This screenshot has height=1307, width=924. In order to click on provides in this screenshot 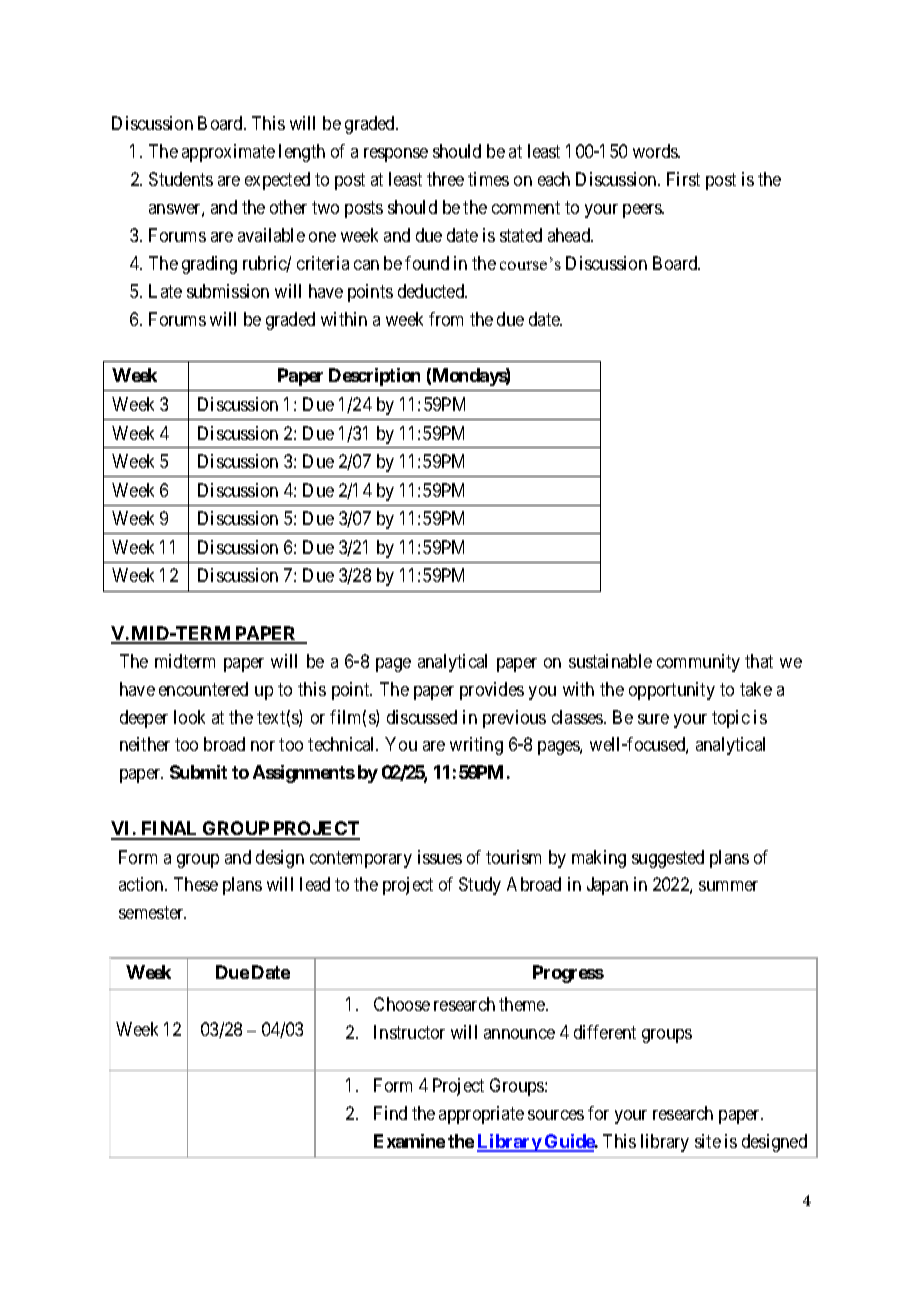, I will do `click(492, 691)`.
